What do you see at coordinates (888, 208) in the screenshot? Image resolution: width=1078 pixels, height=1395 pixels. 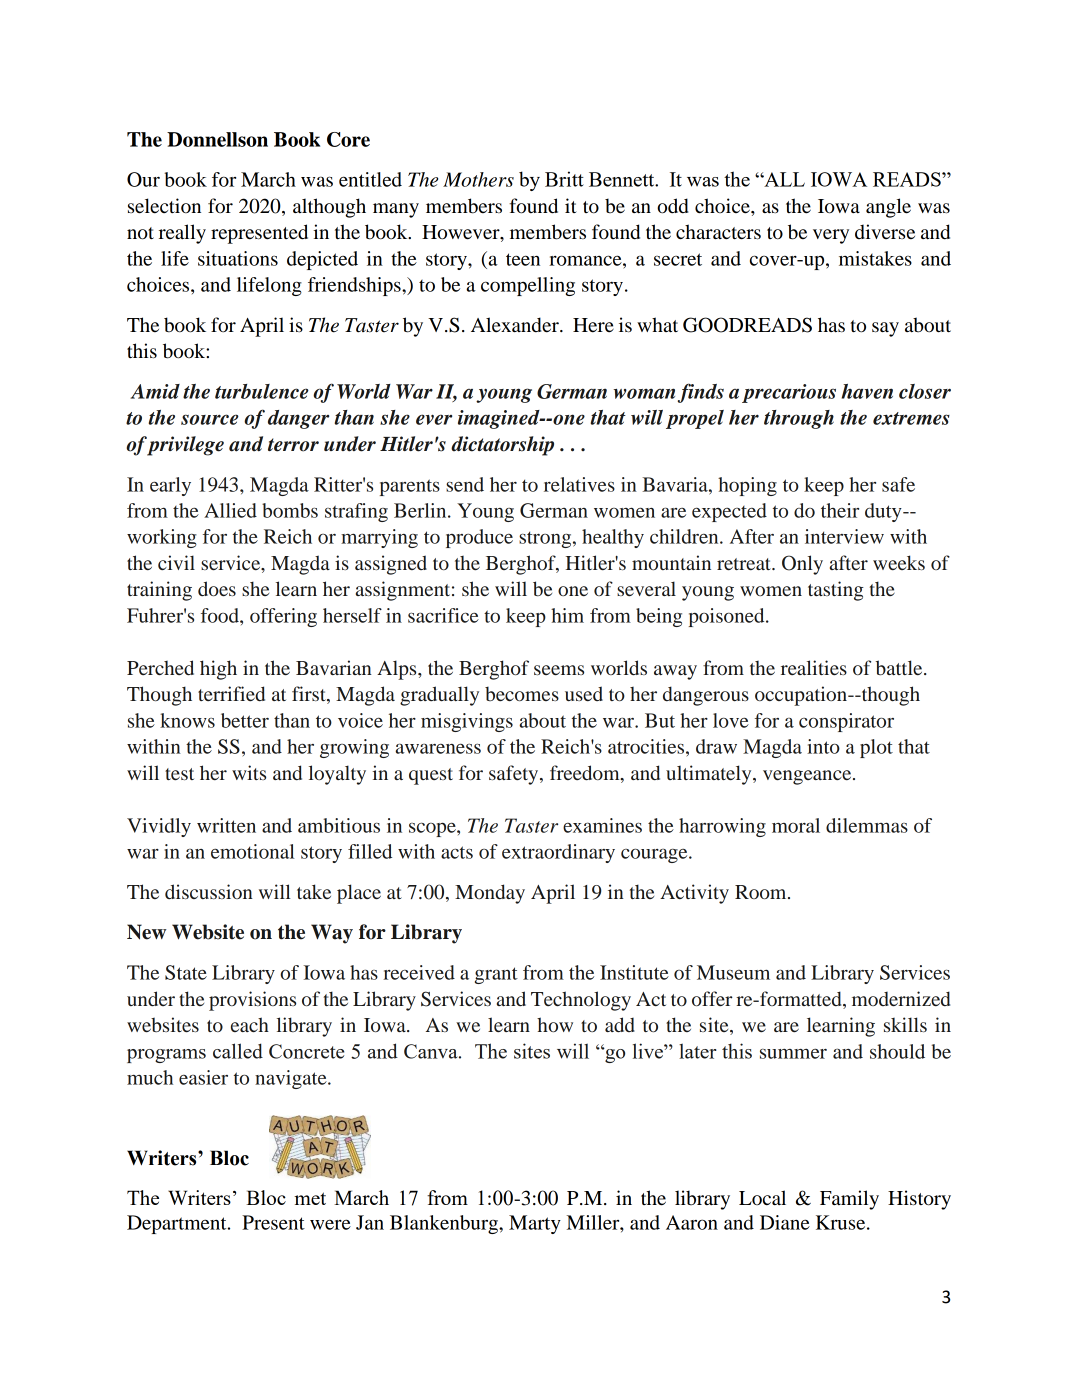 I see `angle` at bounding box center [888, 208].
